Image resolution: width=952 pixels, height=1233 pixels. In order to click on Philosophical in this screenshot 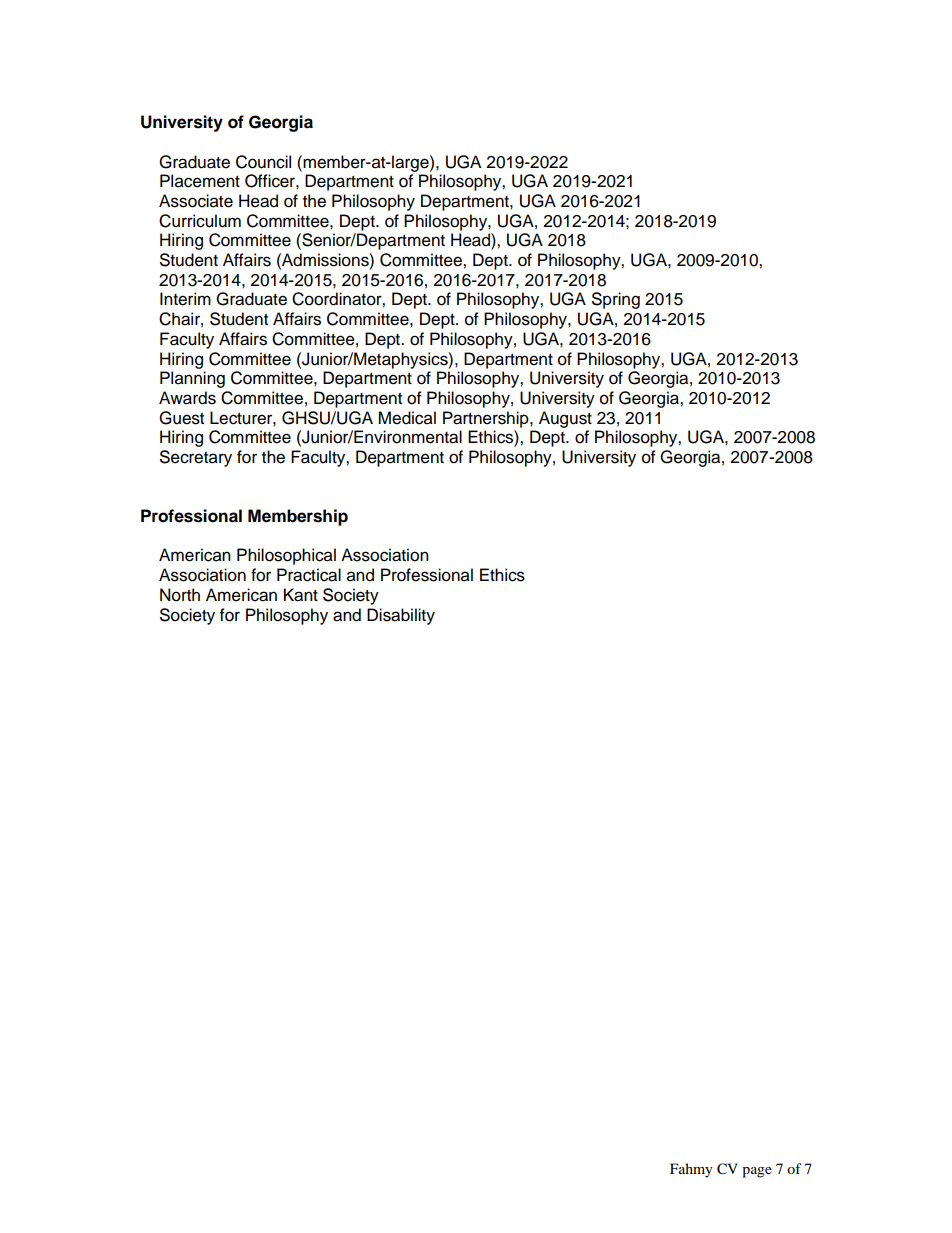, I will do `click(286, 556)`.
